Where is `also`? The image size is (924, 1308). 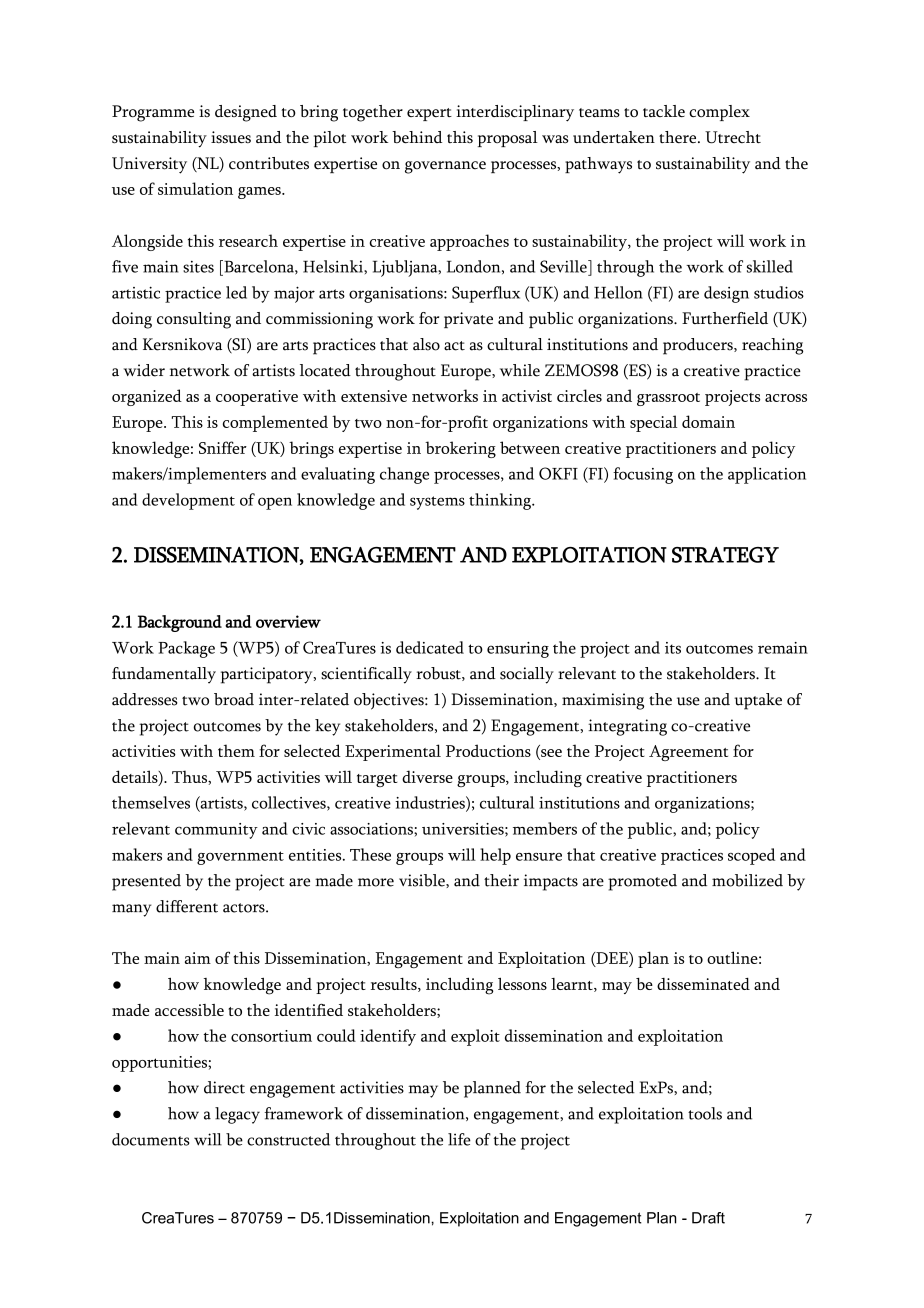
also is located at coordinates (426, 344).
